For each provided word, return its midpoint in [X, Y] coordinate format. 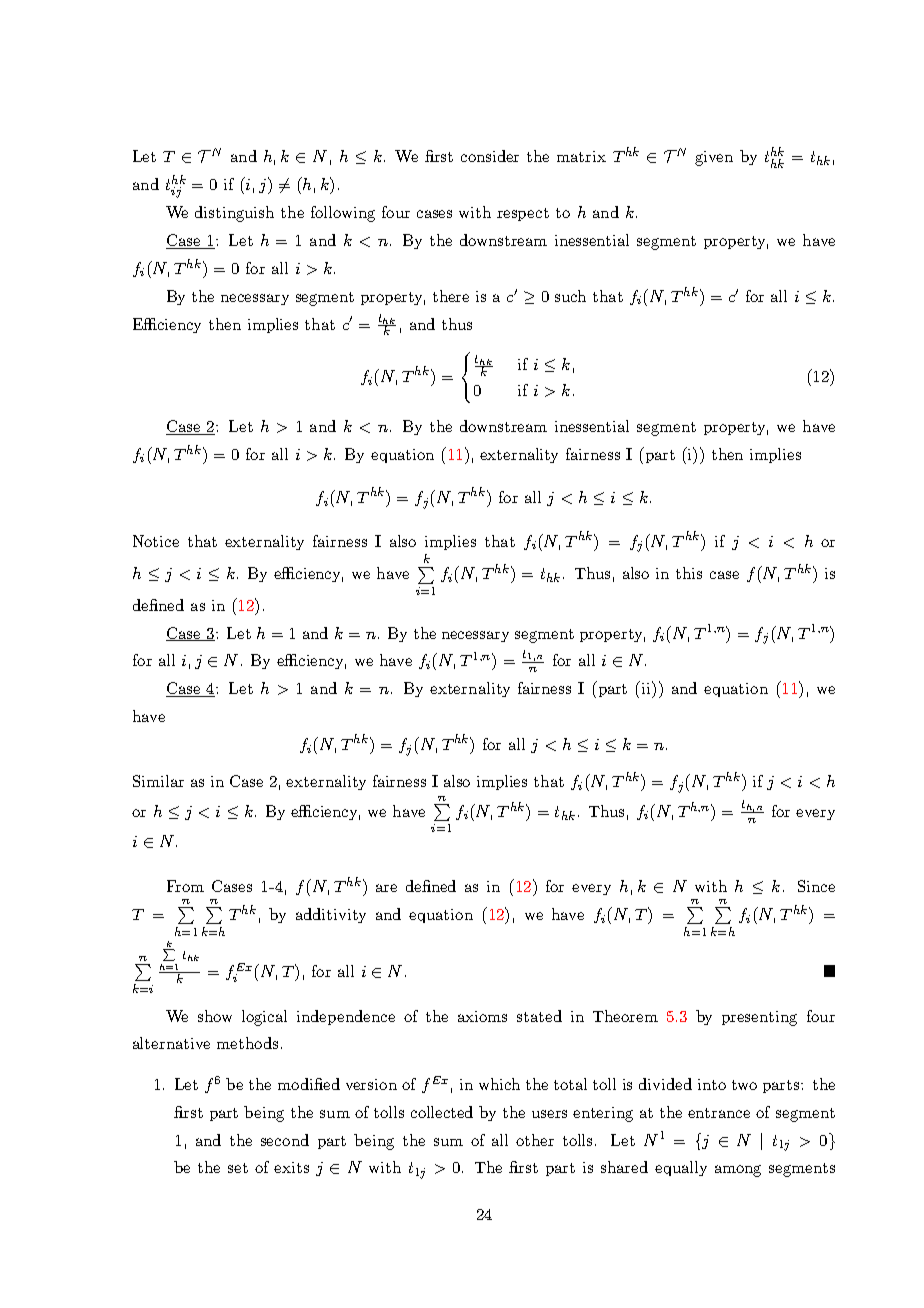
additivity [331, 915]
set [238, 1168]
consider [490, 156]
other [535, 1140]
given [714, 158]
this [689, 573]
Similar [158, 781]
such [570, 296]
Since [816, 886]
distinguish [234, 214]
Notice [156, 541]
